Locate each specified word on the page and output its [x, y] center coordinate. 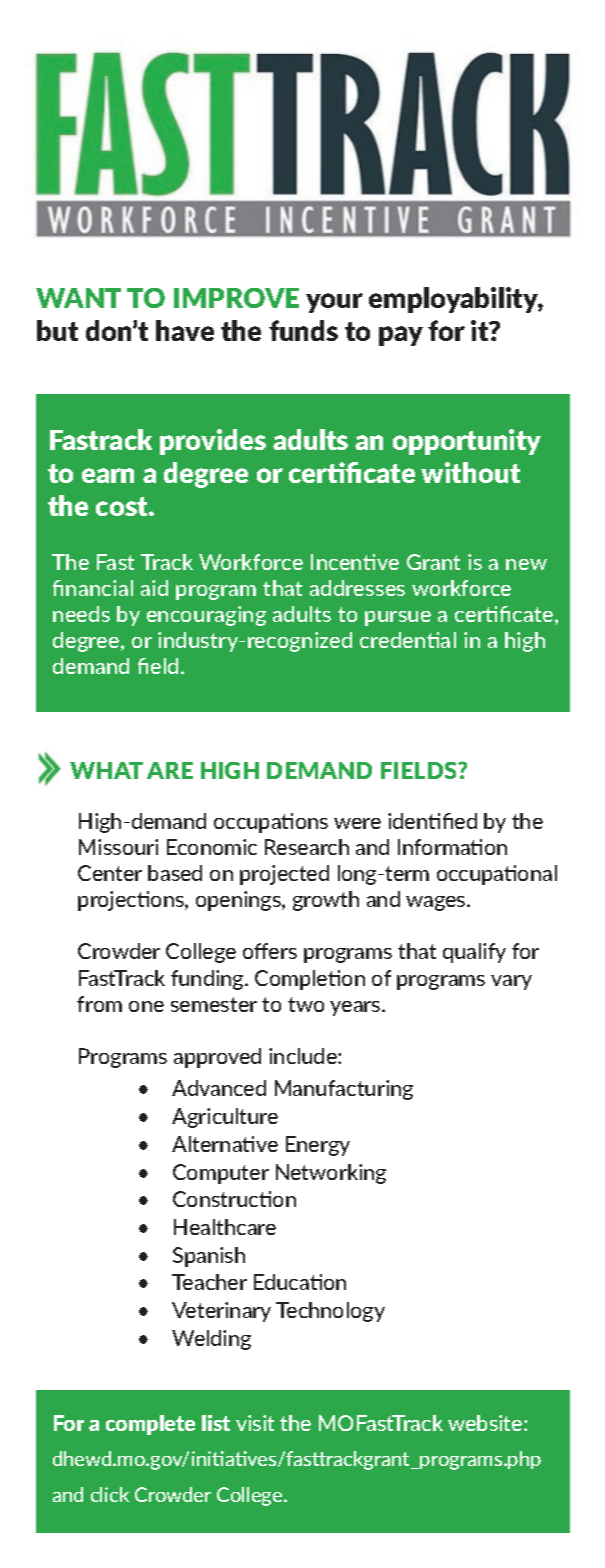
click [110, 1494]
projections [132, 901]
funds [303, 330]
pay [401, 336]
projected [284, 875]
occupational [497, 875]
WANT [78, 298]
